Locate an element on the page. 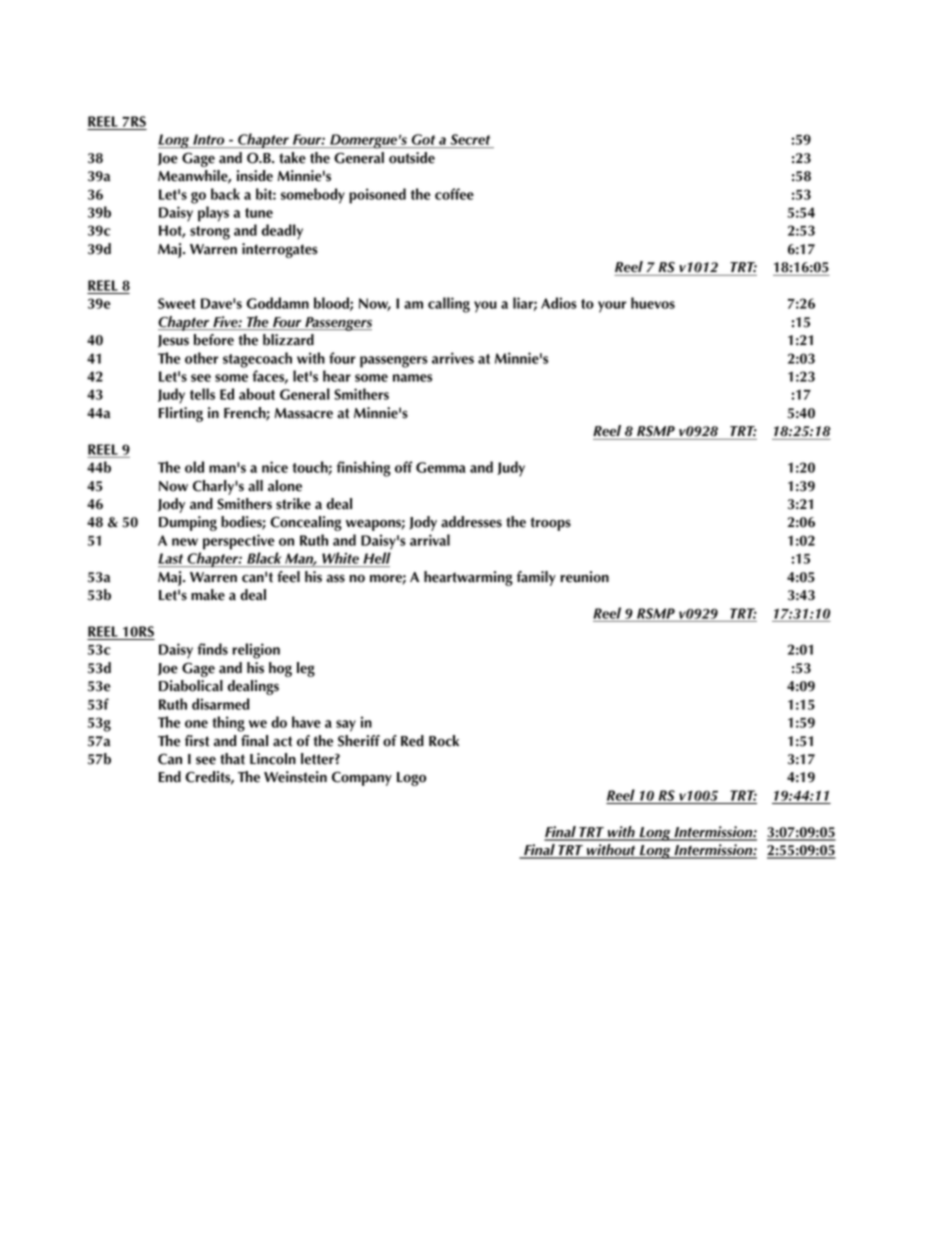 This image has height=1233, width=952. that is located at coordinates (232, 759).
